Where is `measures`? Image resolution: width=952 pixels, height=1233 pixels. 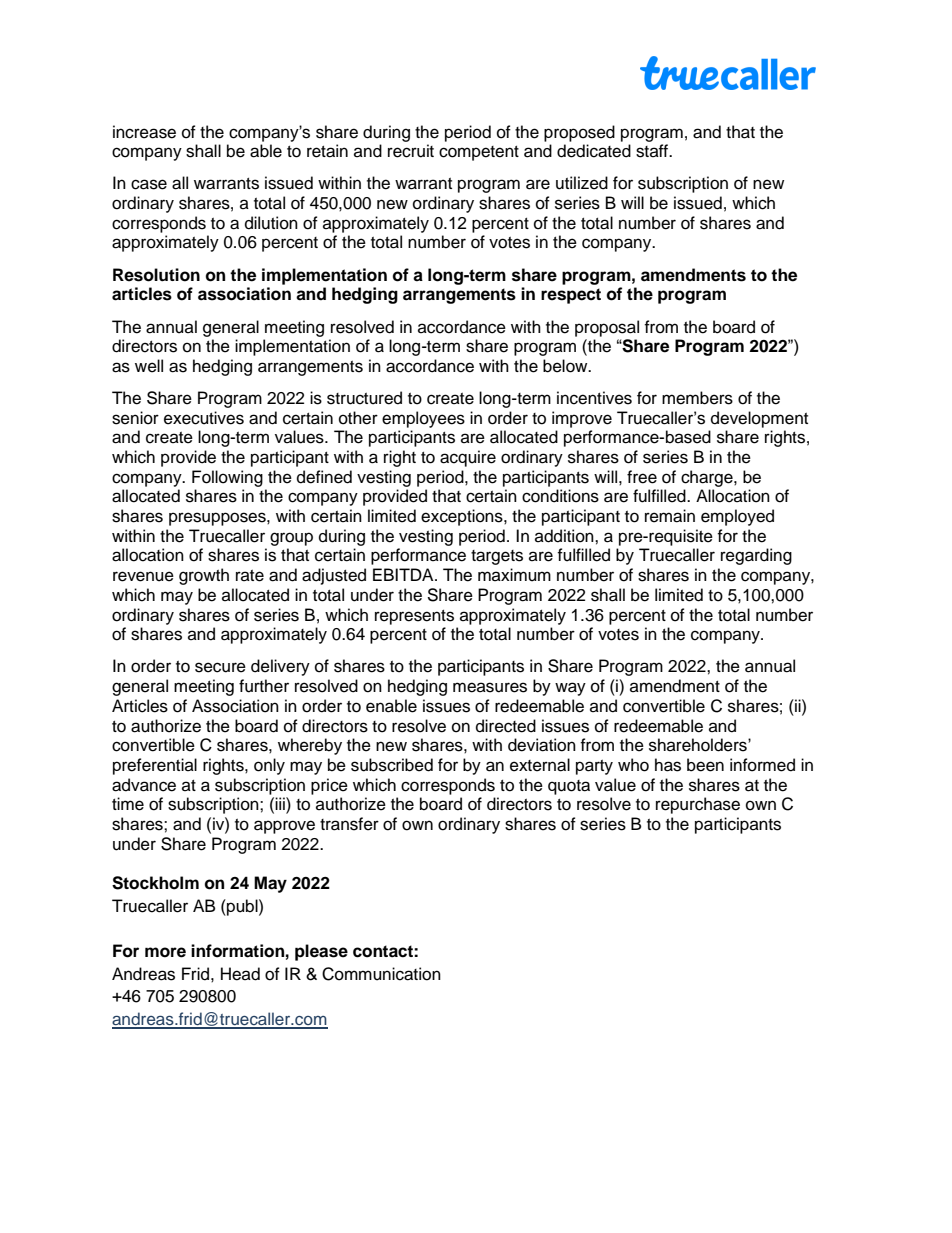 measures is located at coordinates (490, 687).
